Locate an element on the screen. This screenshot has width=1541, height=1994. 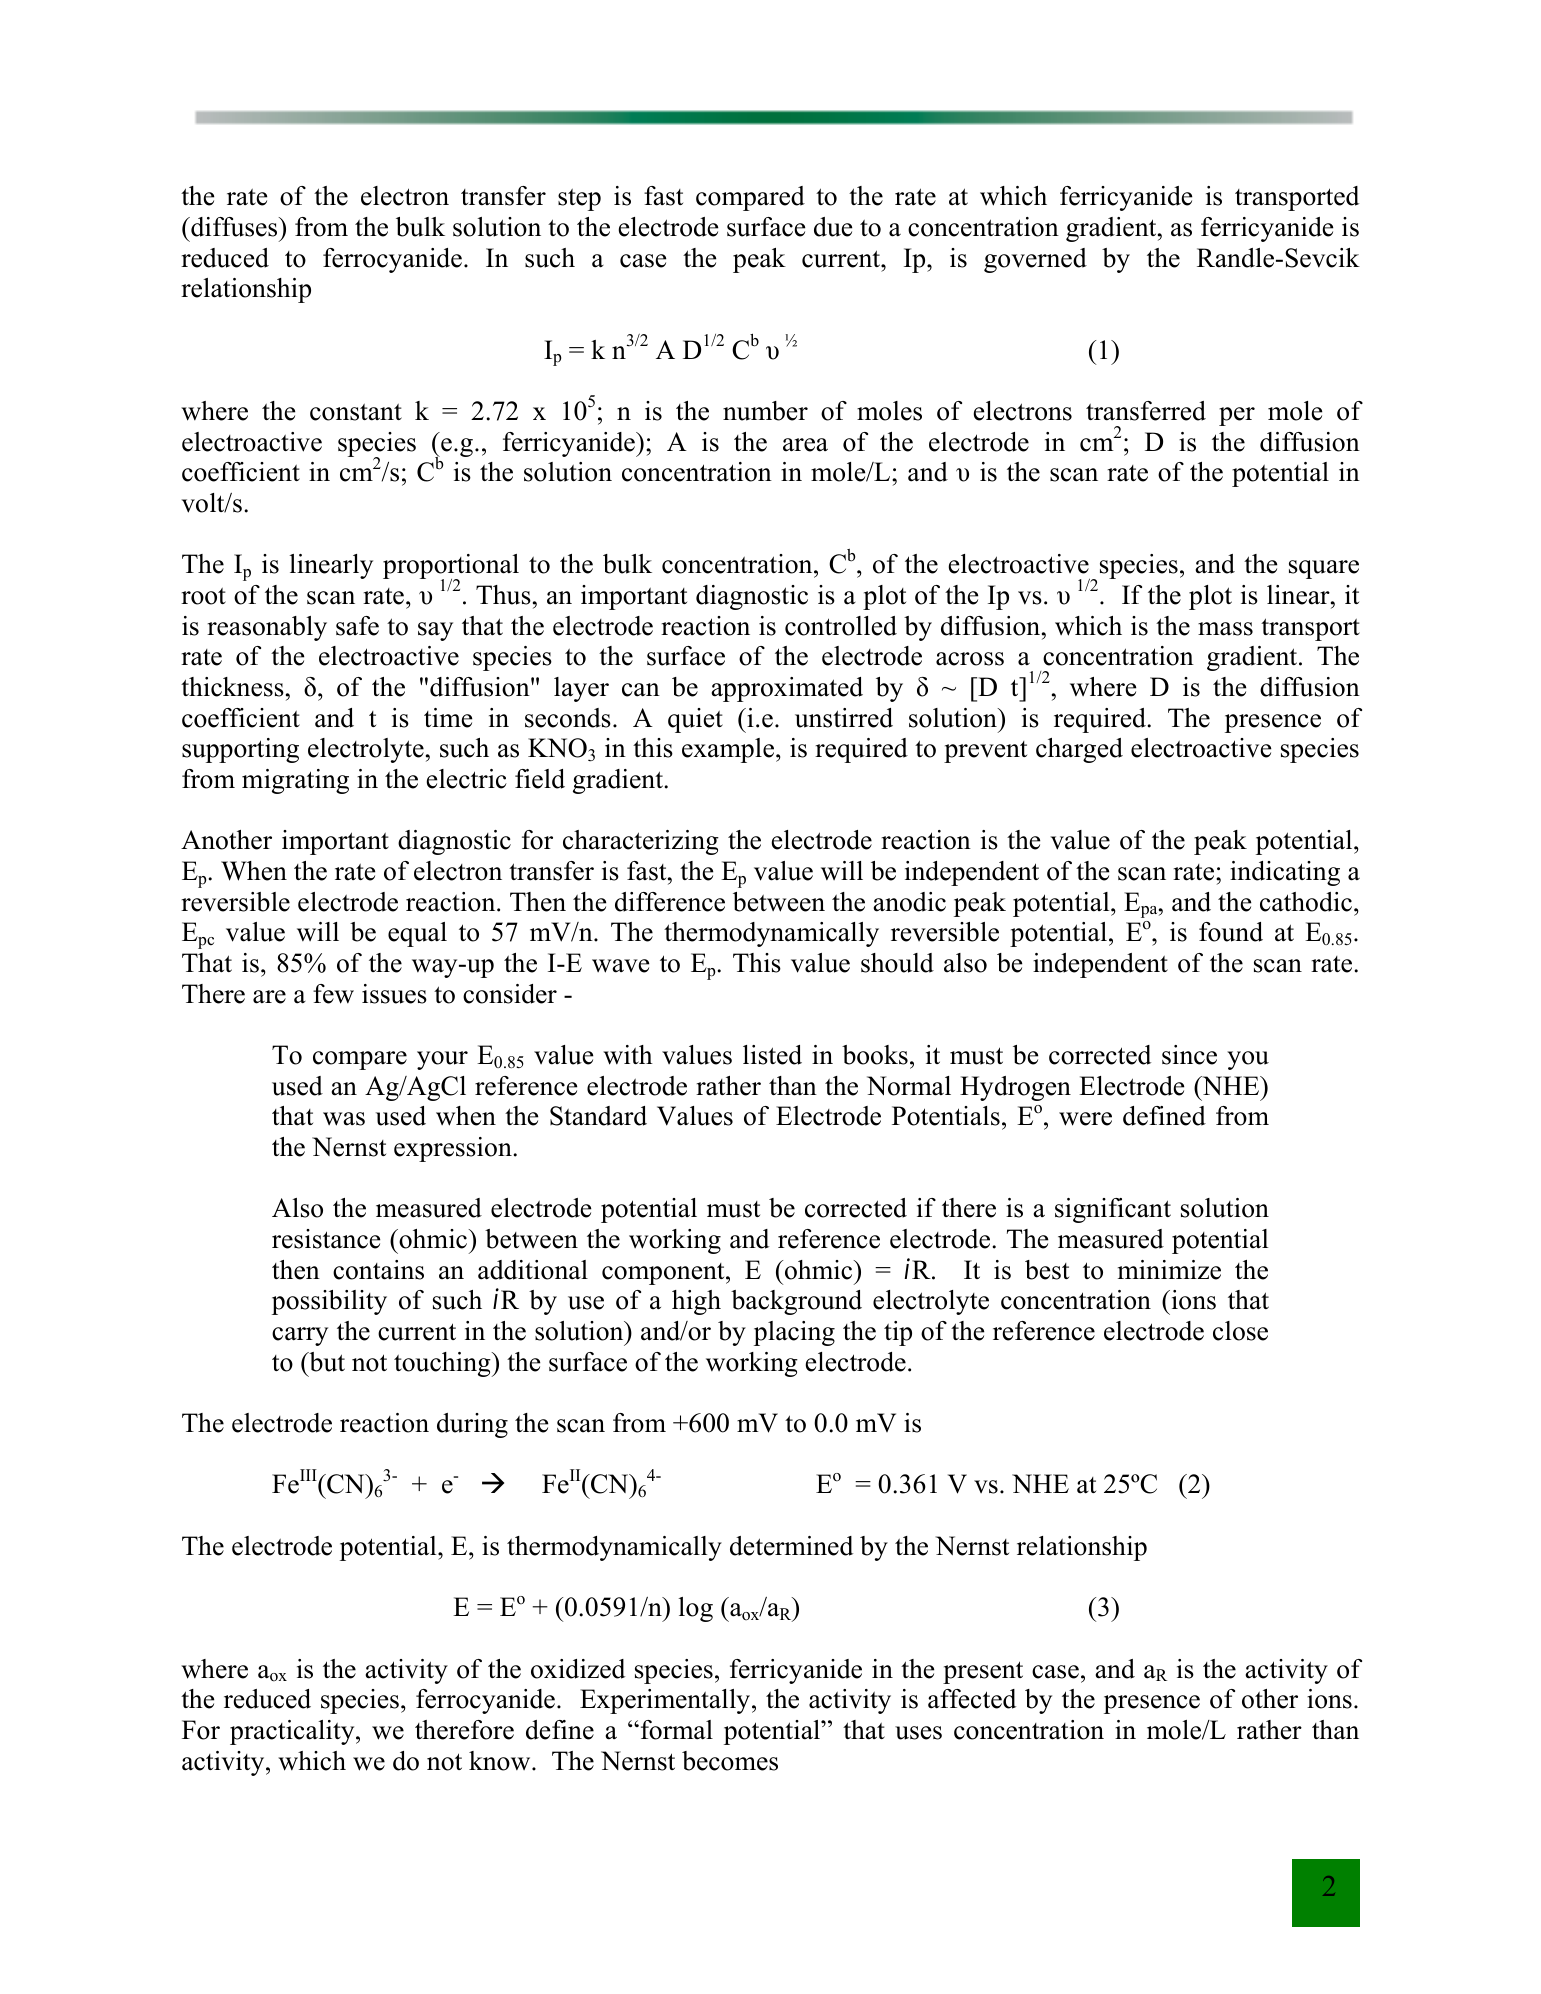
resistance is located at coordinates (326, 1239).
